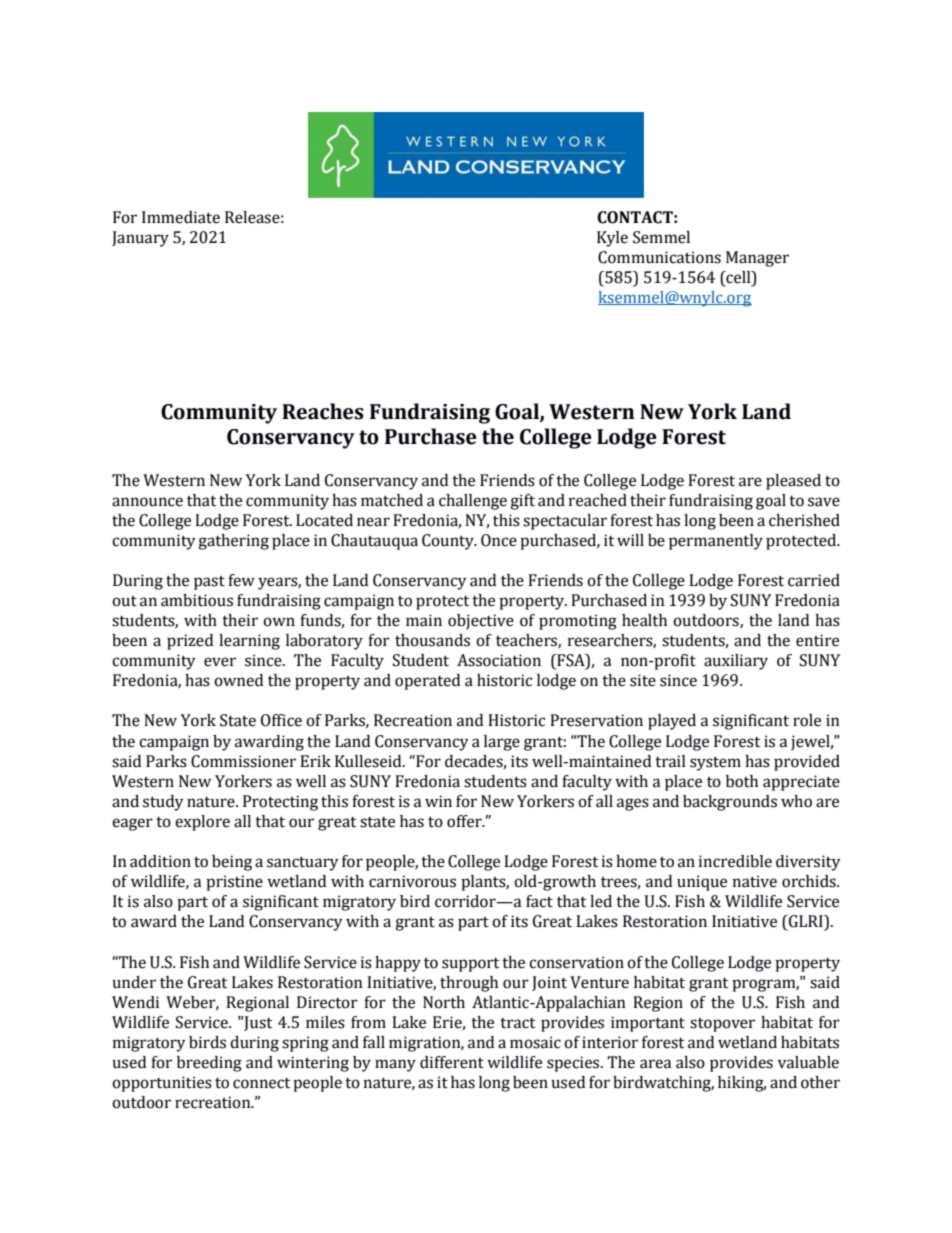 The image size is (952, 1233). What do you see at coordinates (736, 662) in the page?
I see `auxiliary` at bounding box center [736, 662].
